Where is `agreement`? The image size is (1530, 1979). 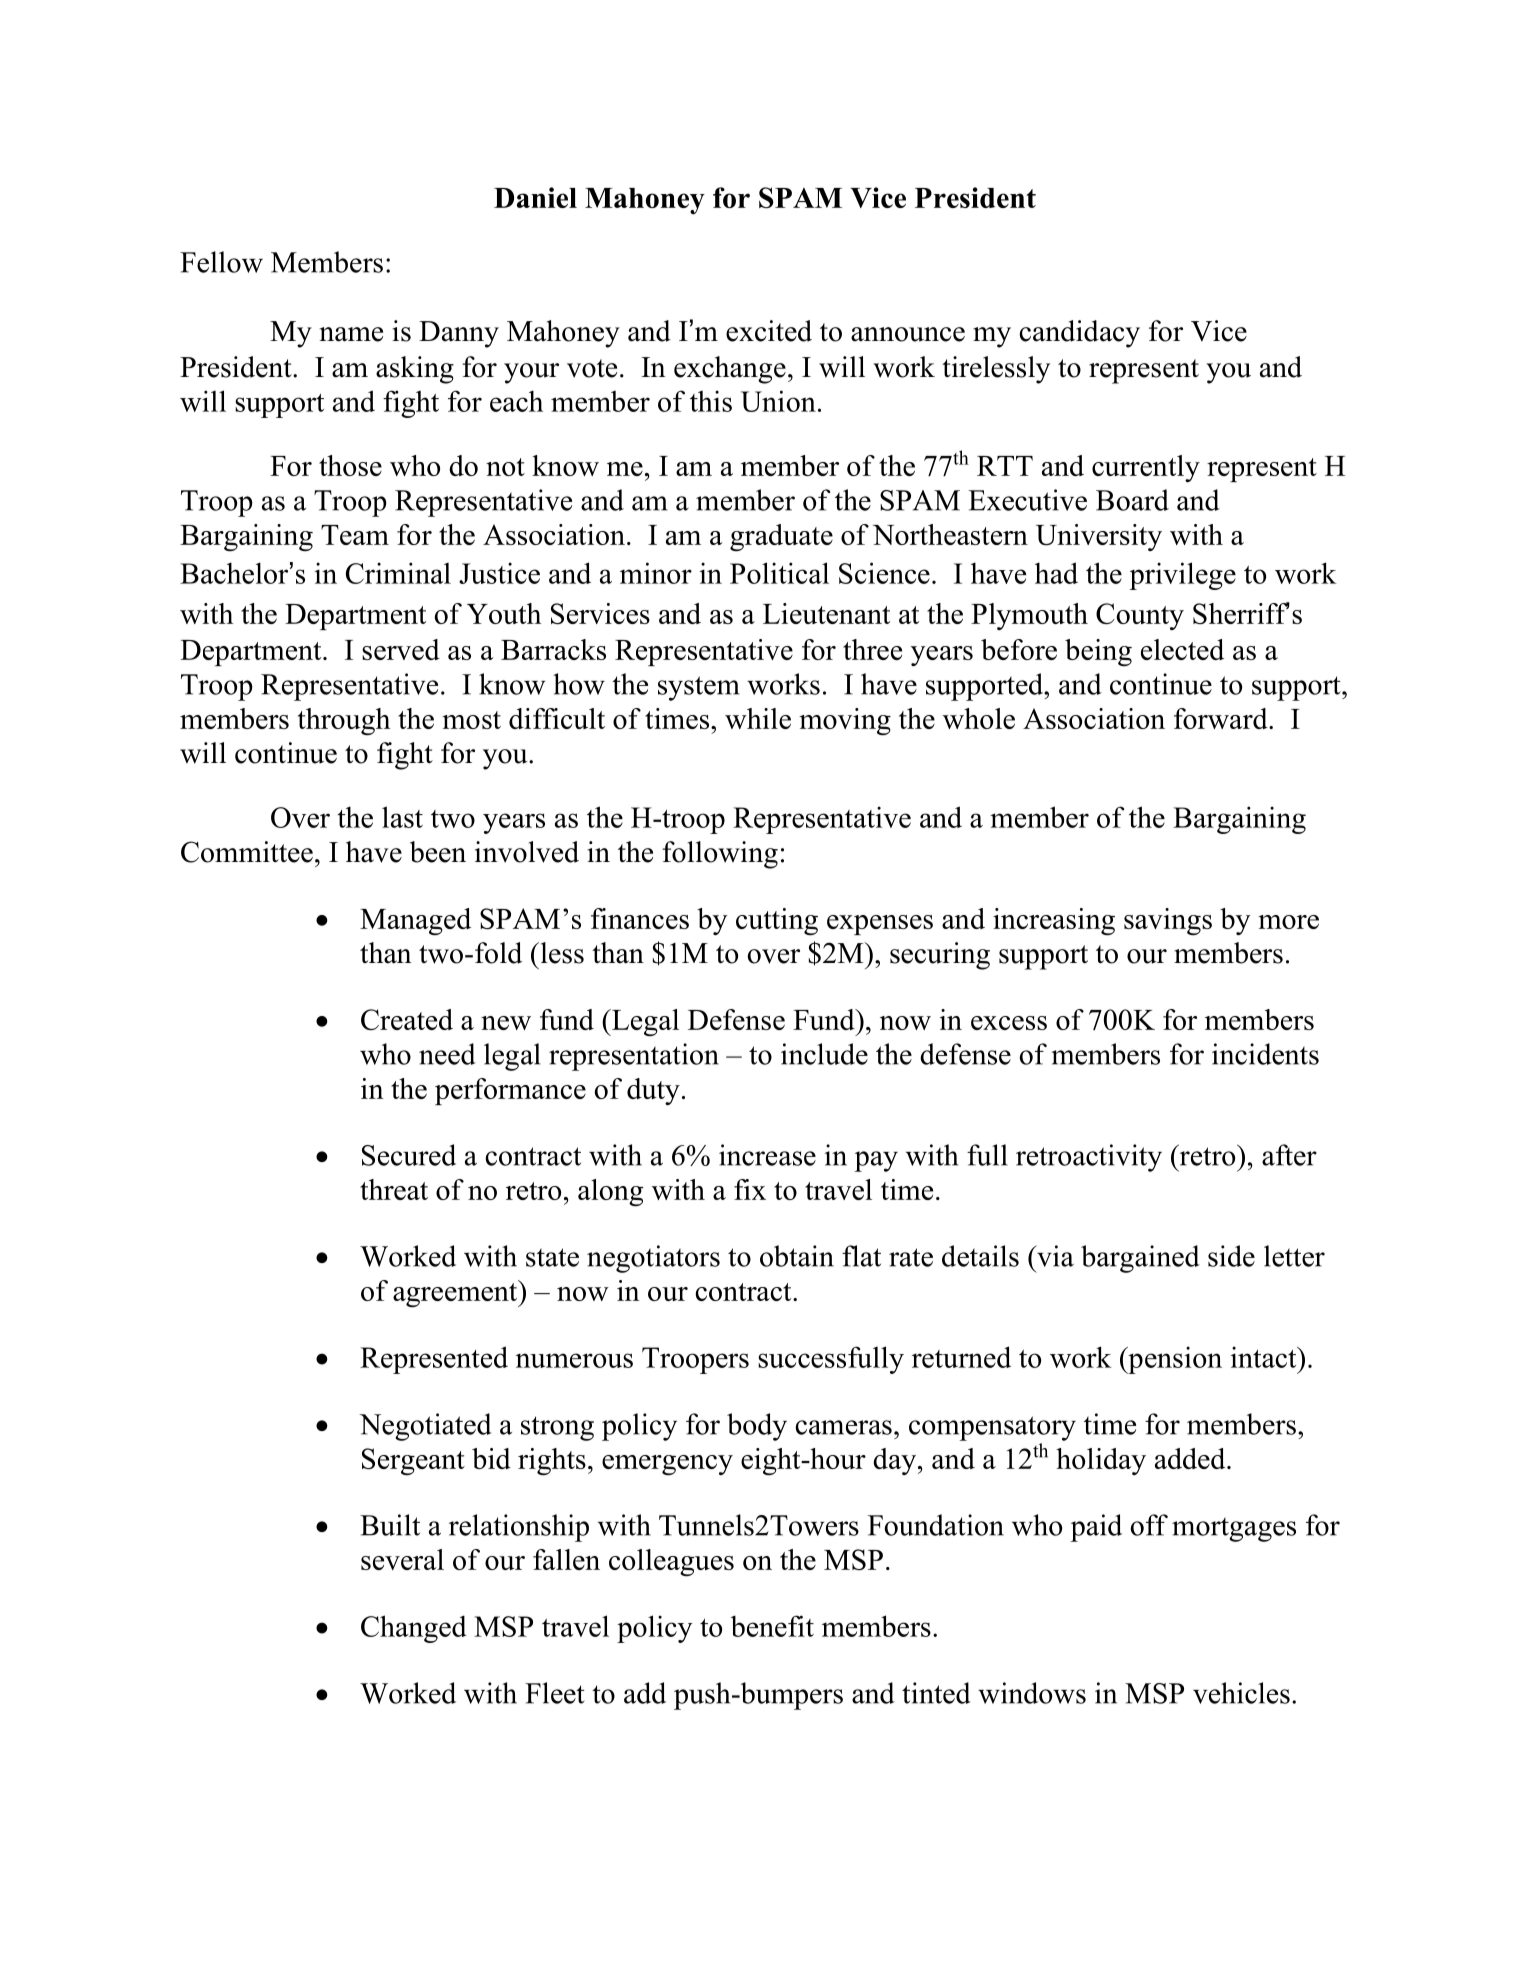 agreement is located at coordinates (456, 1294).
